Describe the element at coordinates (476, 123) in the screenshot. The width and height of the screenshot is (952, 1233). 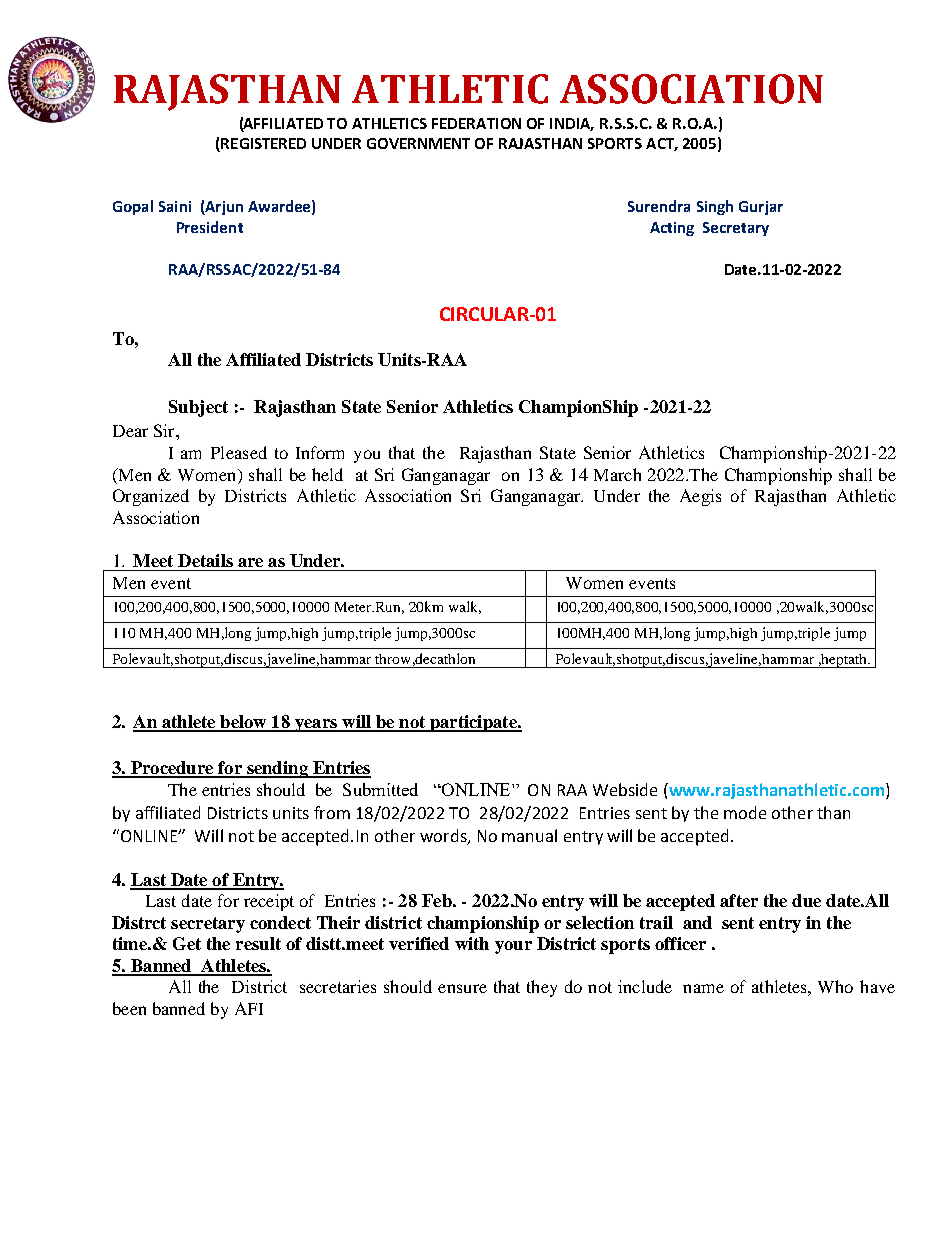
I see `FEDERATION` at that location.
